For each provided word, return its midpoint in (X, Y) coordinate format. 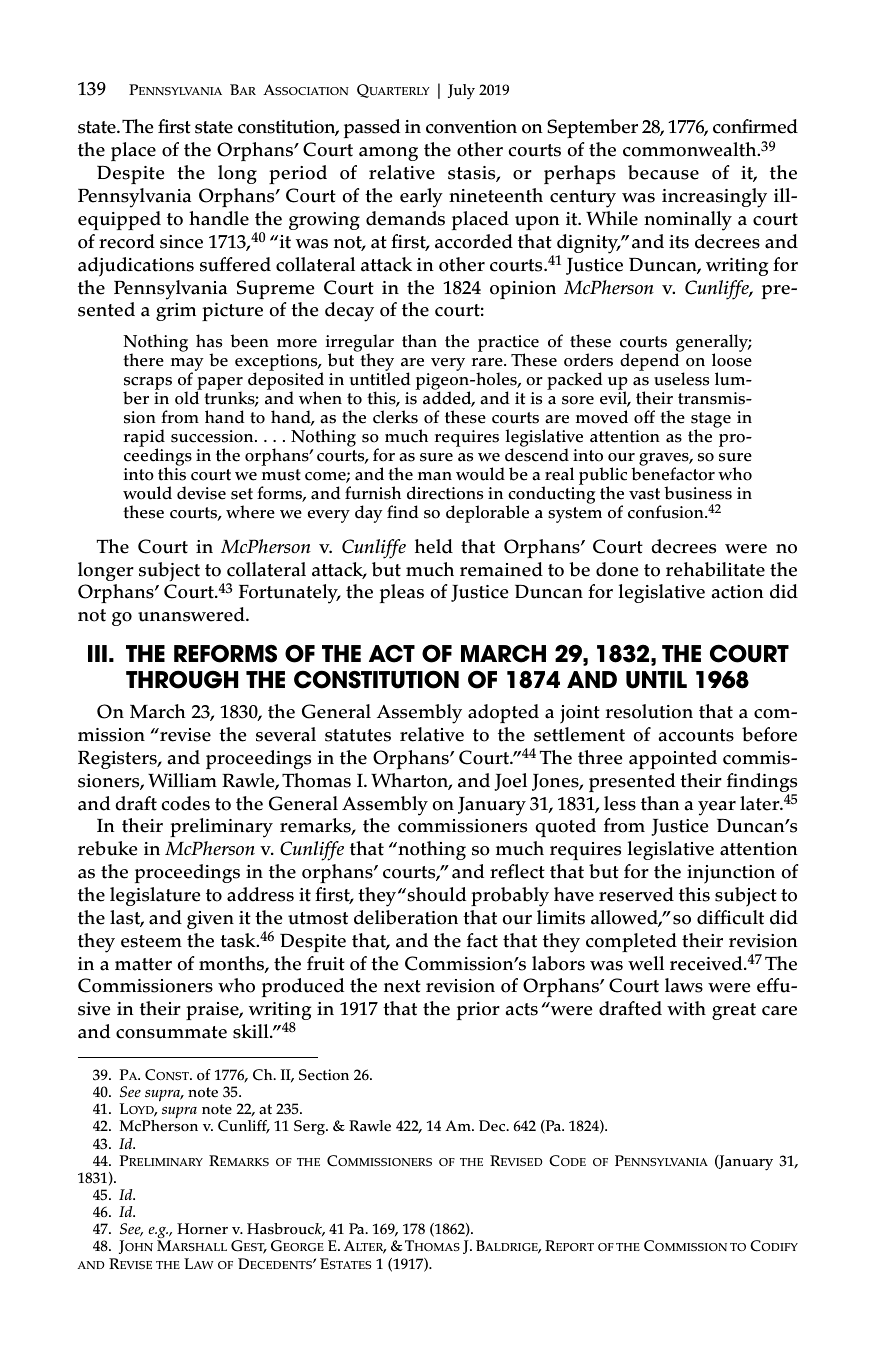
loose (732, 359)
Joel (510, 782)
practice (508, 344)
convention (471, 127)
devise (201, 493)
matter (143, 964)
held (434, 546)
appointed (673, 759)
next (402, 986)
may (187, 366)
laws (684, 985)
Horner (202, 1229)
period (298, 174)
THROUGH (182, 679)
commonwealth (691, 149)
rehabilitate (715, 569)
